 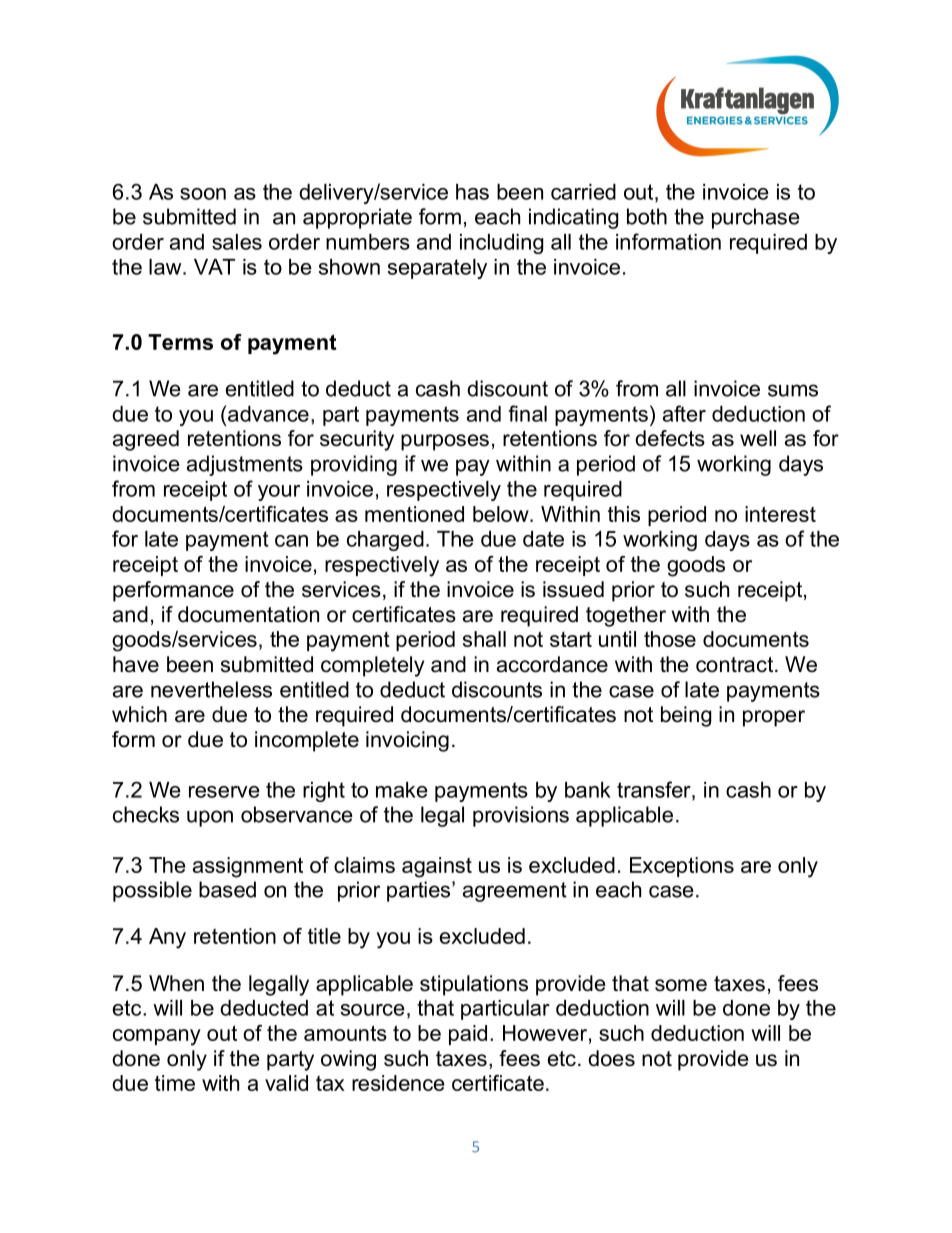 What do you see at coordinates (248, 614) in the screenshot?
I see `documentation` at bounding box center [248, 614].
